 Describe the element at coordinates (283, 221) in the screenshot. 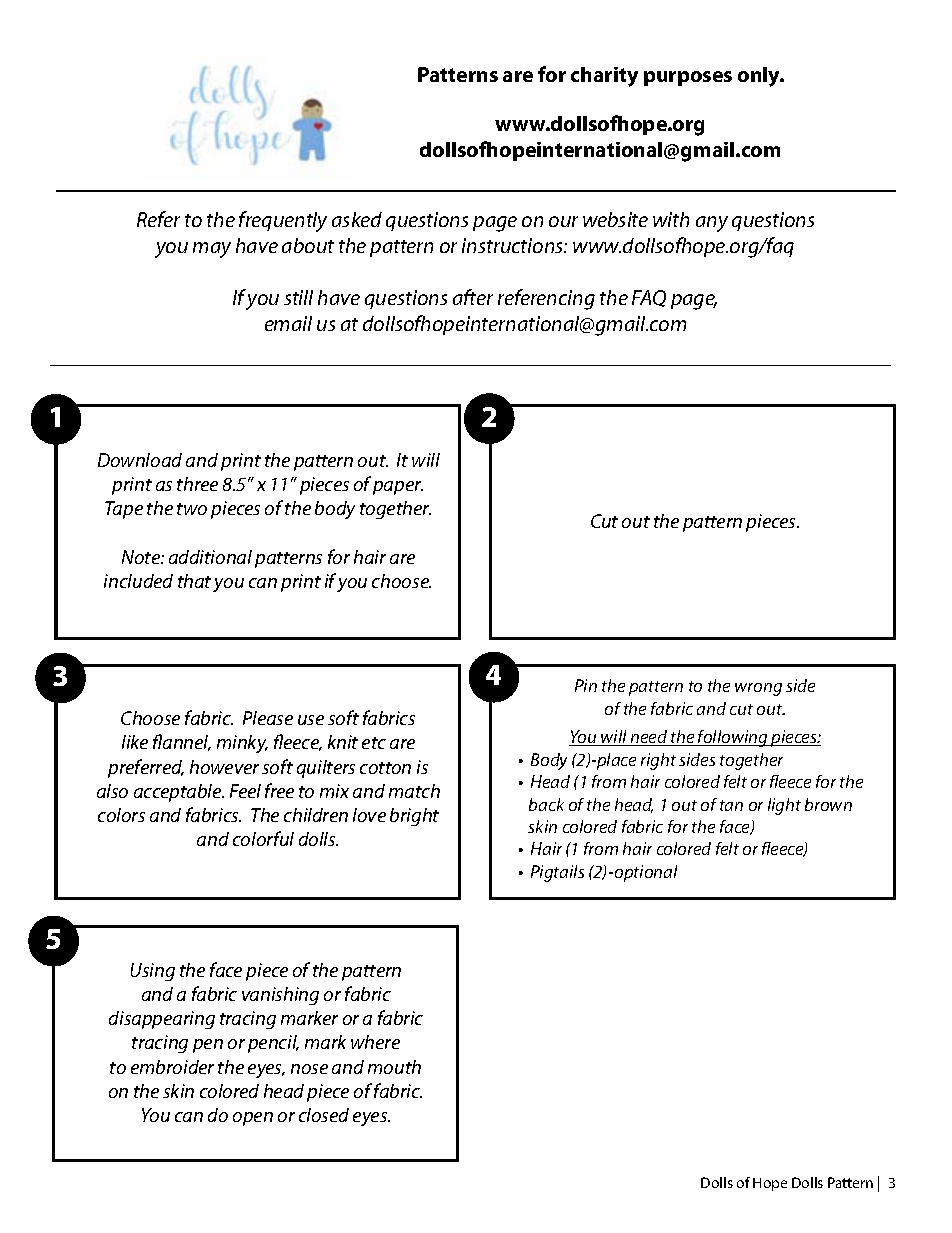

I see `frequently` at that location.
